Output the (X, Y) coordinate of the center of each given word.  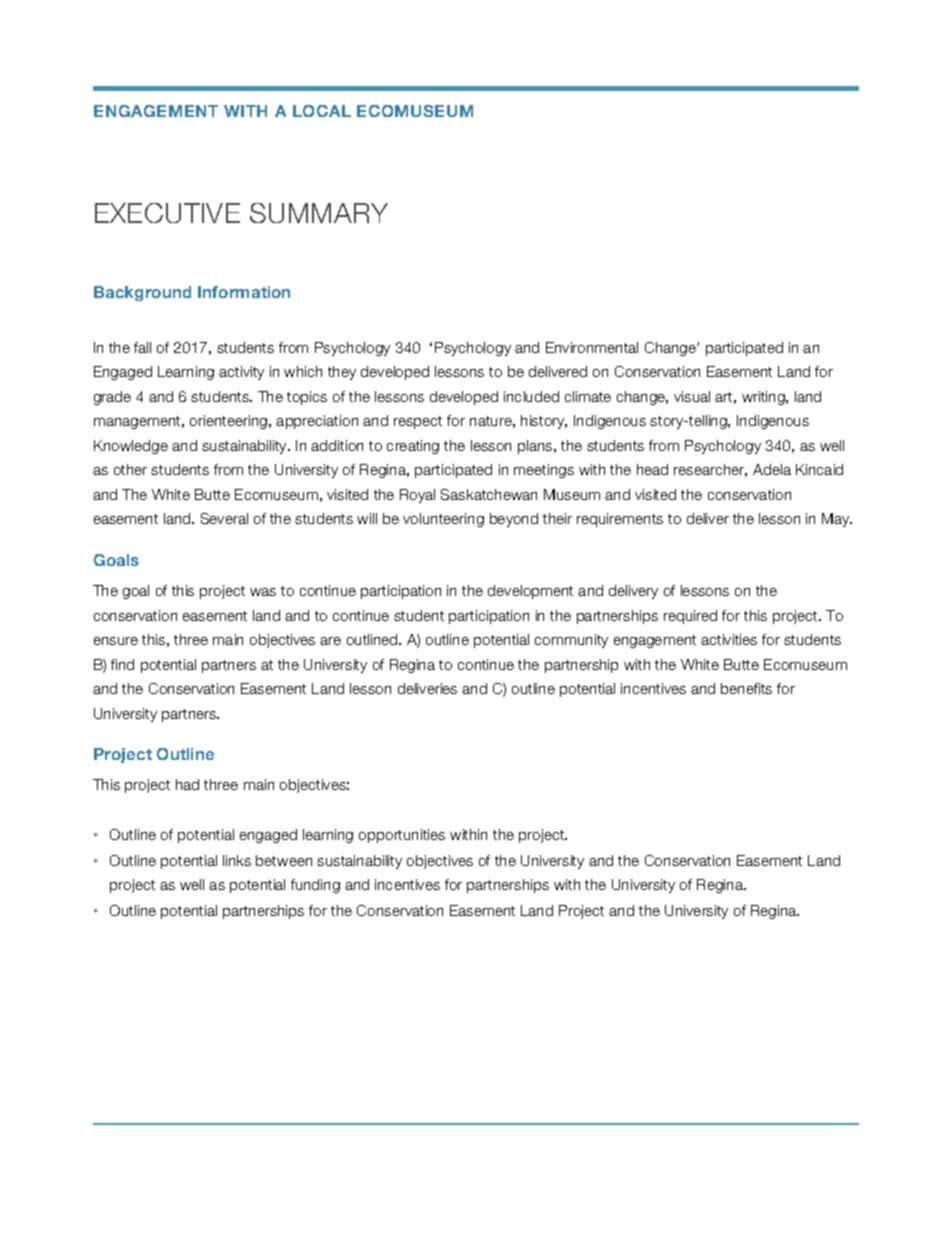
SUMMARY (319, 213)
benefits (746, 688)
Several (224, 518)
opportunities (402, 836)
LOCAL (322, 111)
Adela (772, 469)
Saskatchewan (489, 494)
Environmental (592, 347)
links (237, 860)
